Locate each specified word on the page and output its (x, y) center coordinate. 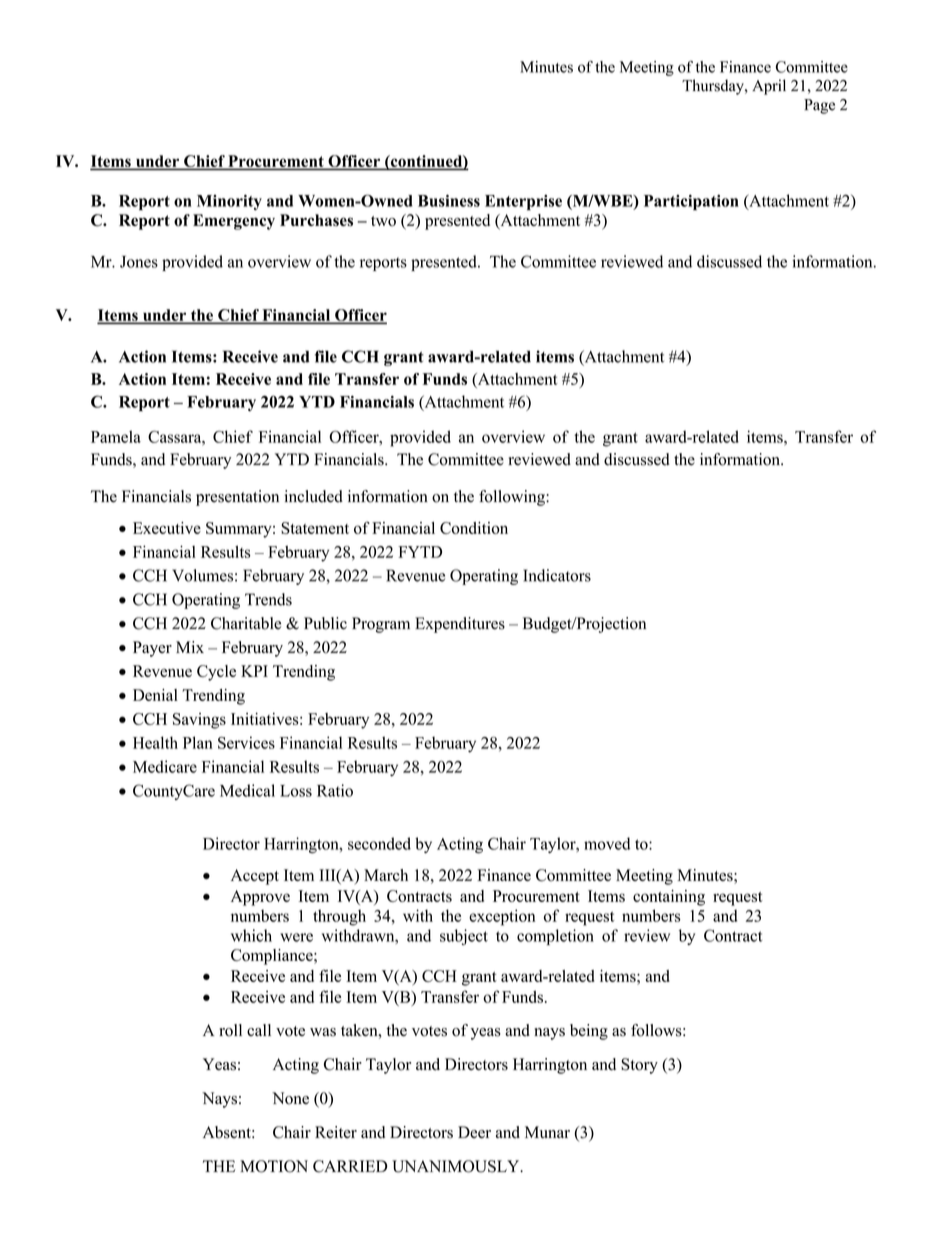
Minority (229, 202)
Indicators (557, 575)
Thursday (714, 87)
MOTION (274, 1166)
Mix (190, 647)
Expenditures (460, 625)
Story (639, 1066)
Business (449, 200)
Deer (474, 1132)
